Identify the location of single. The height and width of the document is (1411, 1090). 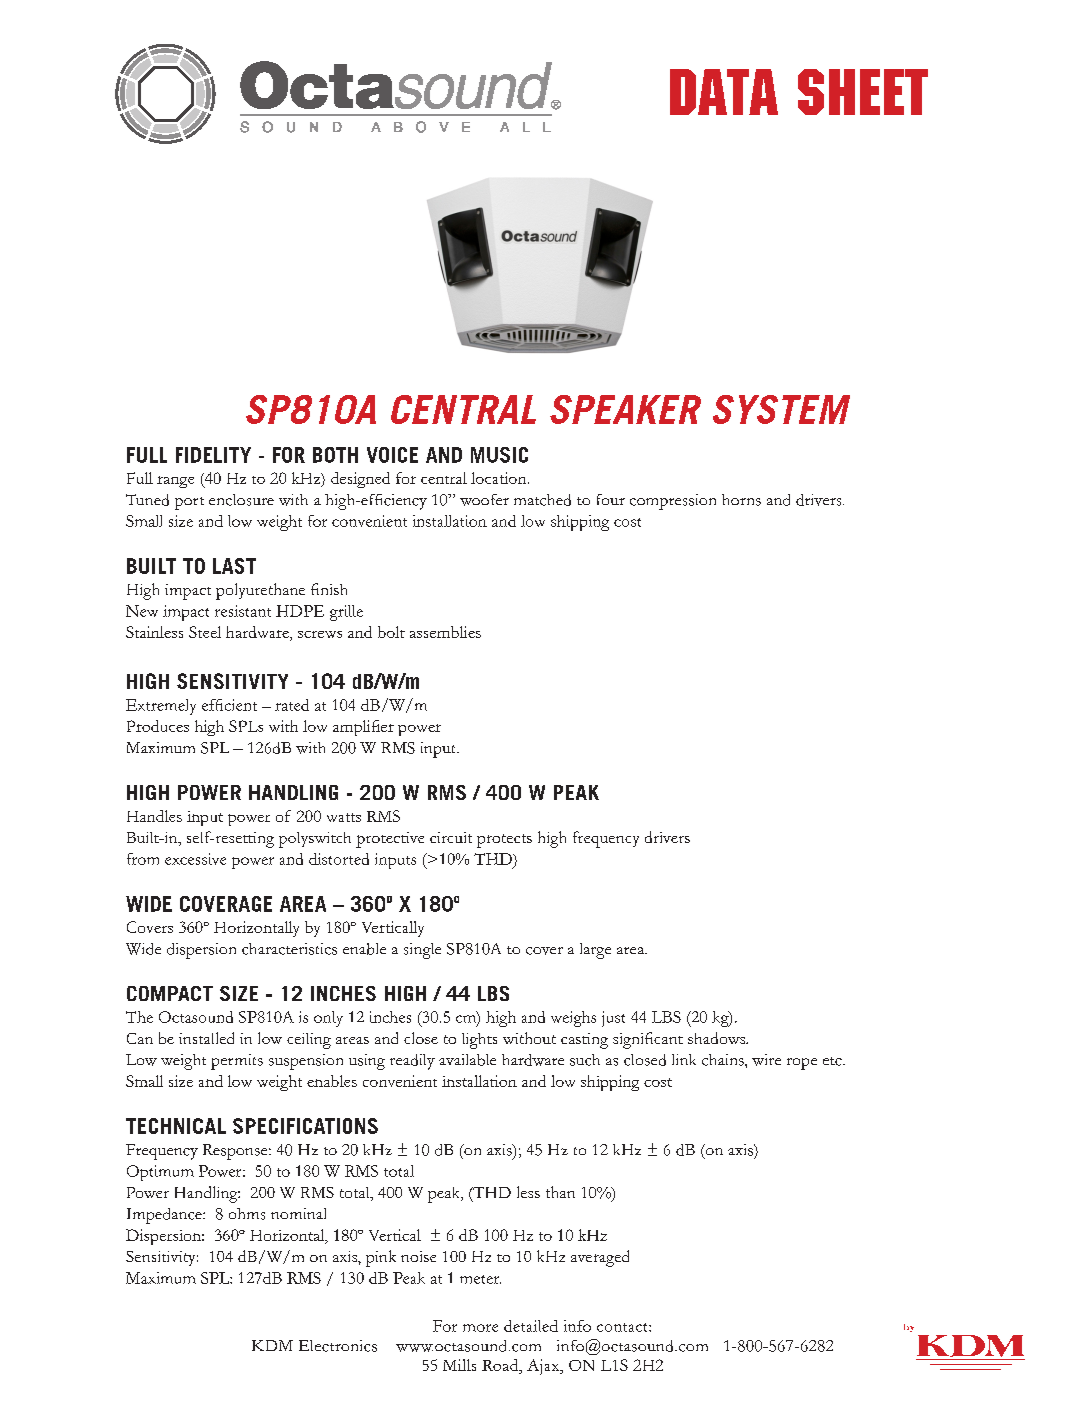
(422, 951).
